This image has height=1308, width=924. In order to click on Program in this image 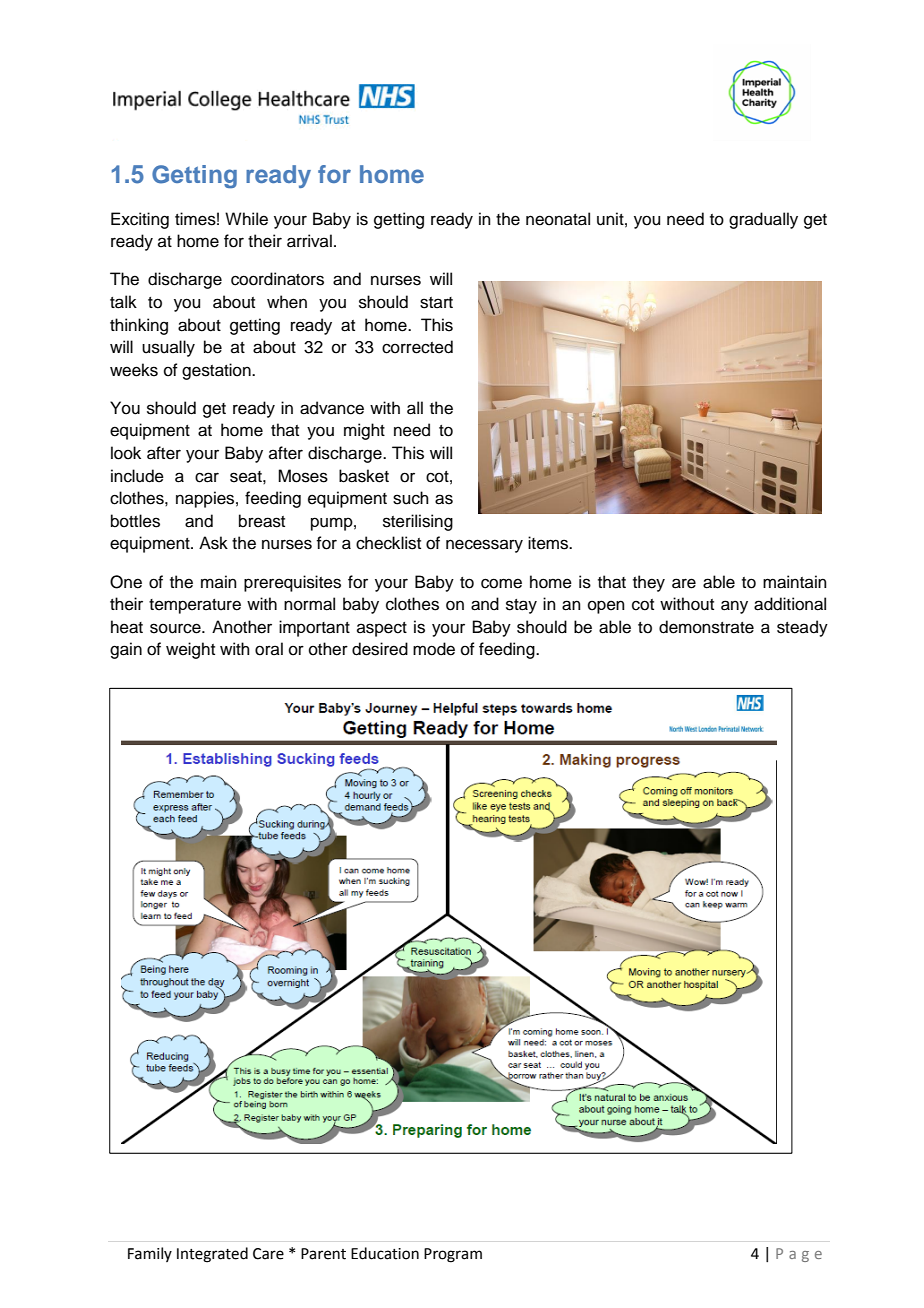, I will do `click(453, 1255)`.
